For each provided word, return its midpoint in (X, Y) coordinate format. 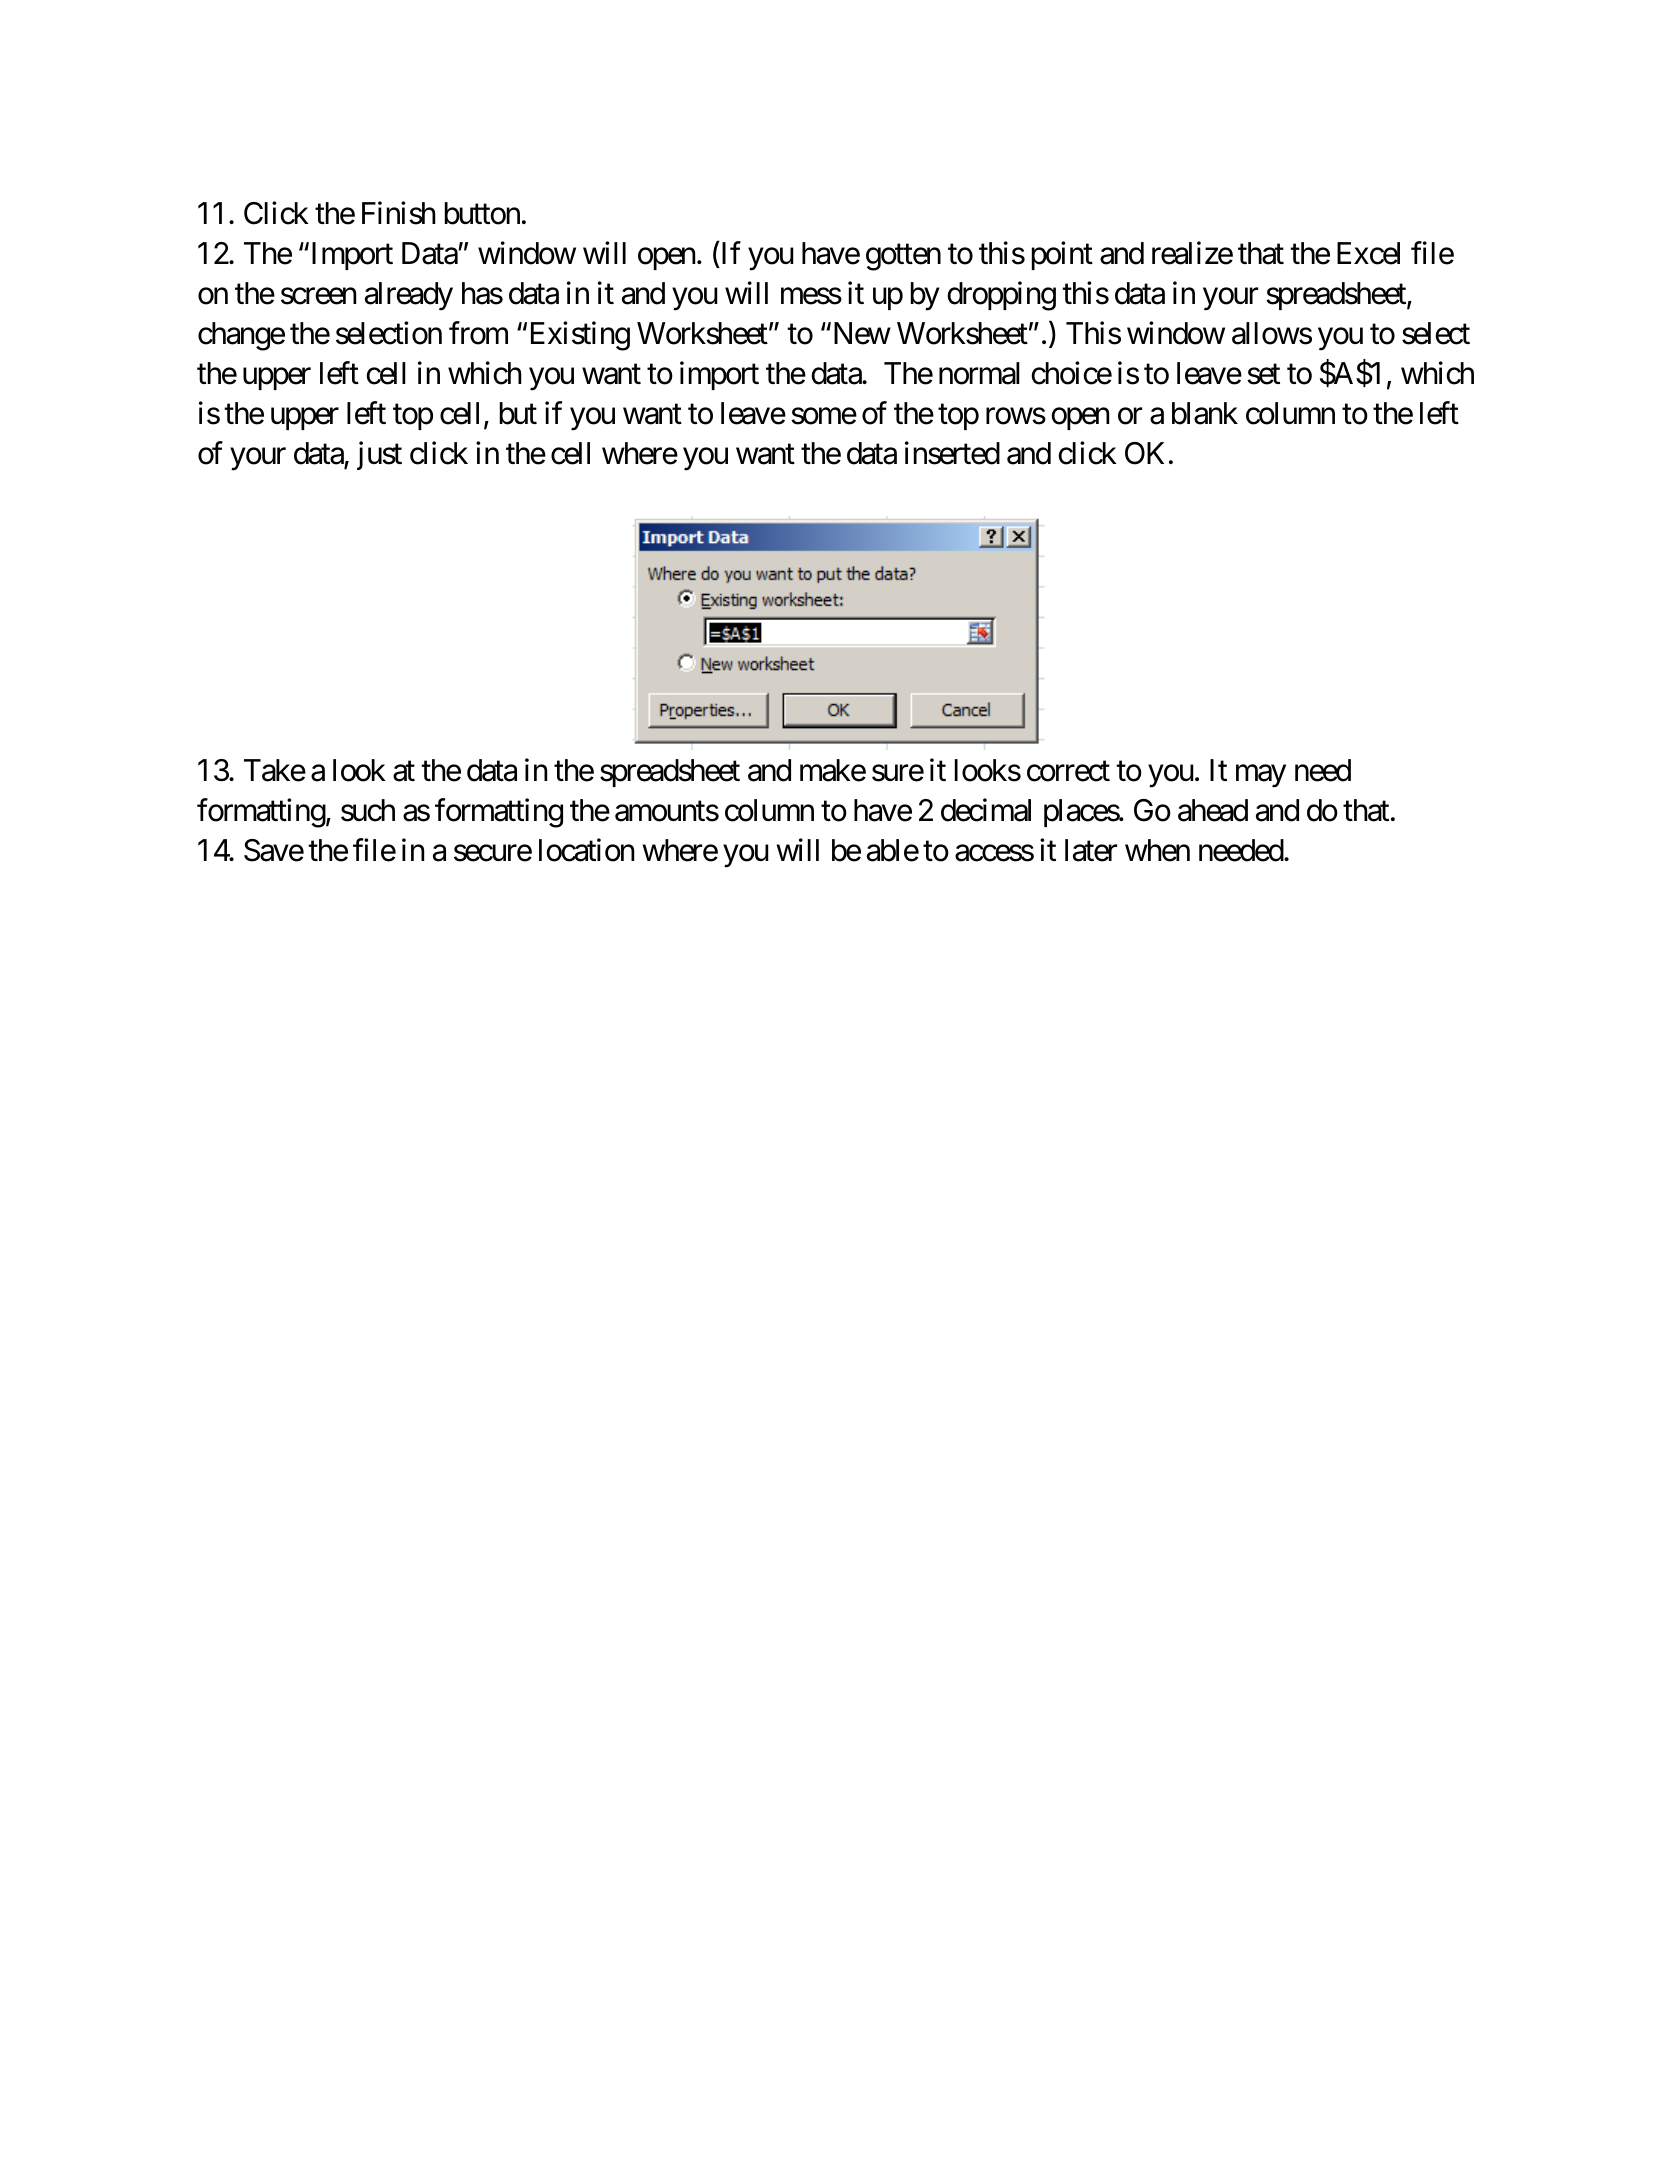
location (586, 850)
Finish (399, 213)
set (1263, 374)
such (368, 810)
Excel (1368, 253)
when (1157, 850)
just (379, 455)
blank (1205, 413)
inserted (952, 453)
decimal (986, 810)
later (1091, 850)
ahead (1213, 810)
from (478, 333)
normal (979, 373)
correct (1068, 772)
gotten (903, 258)
